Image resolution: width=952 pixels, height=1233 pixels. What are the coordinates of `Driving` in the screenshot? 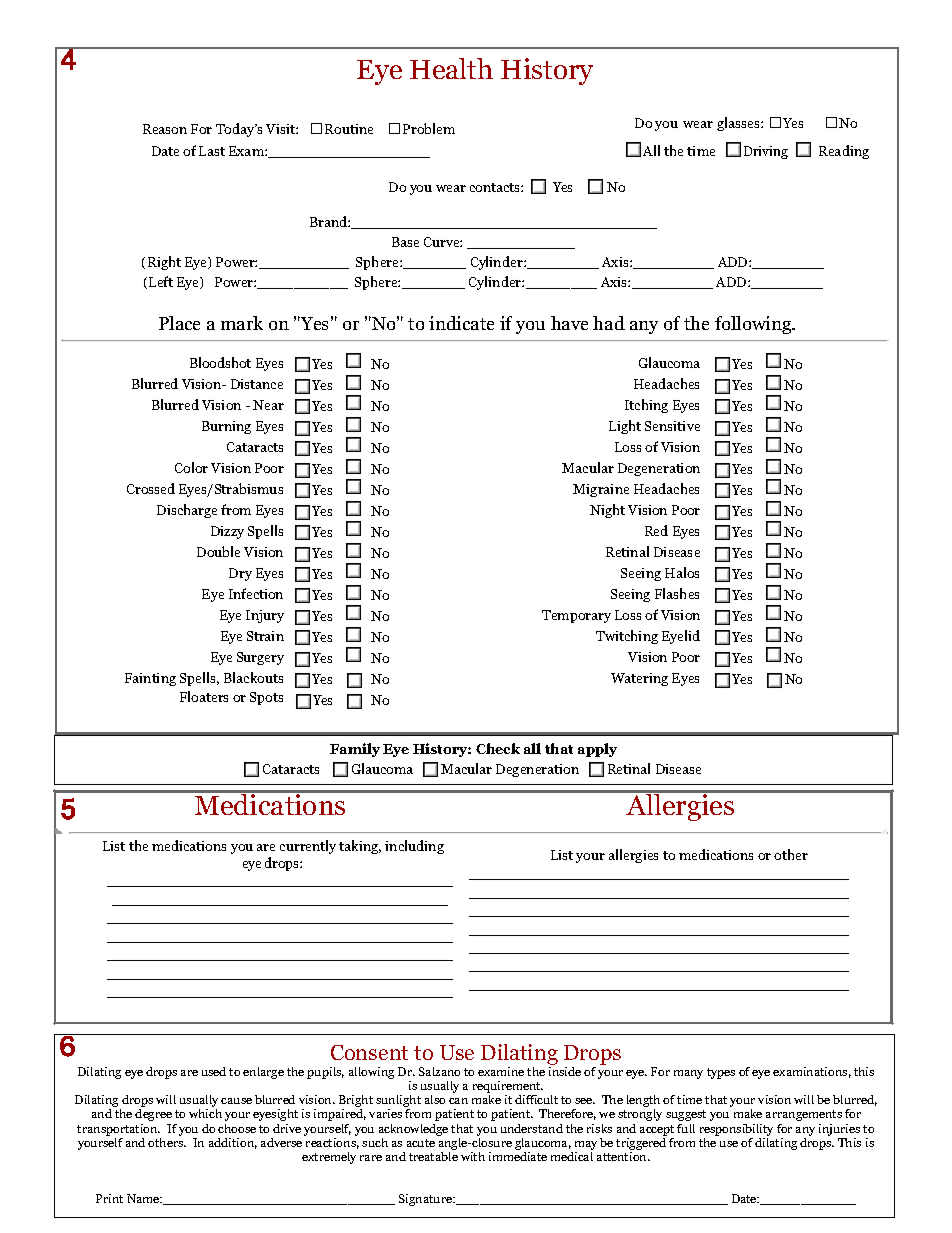 It's located at (766, 152).
